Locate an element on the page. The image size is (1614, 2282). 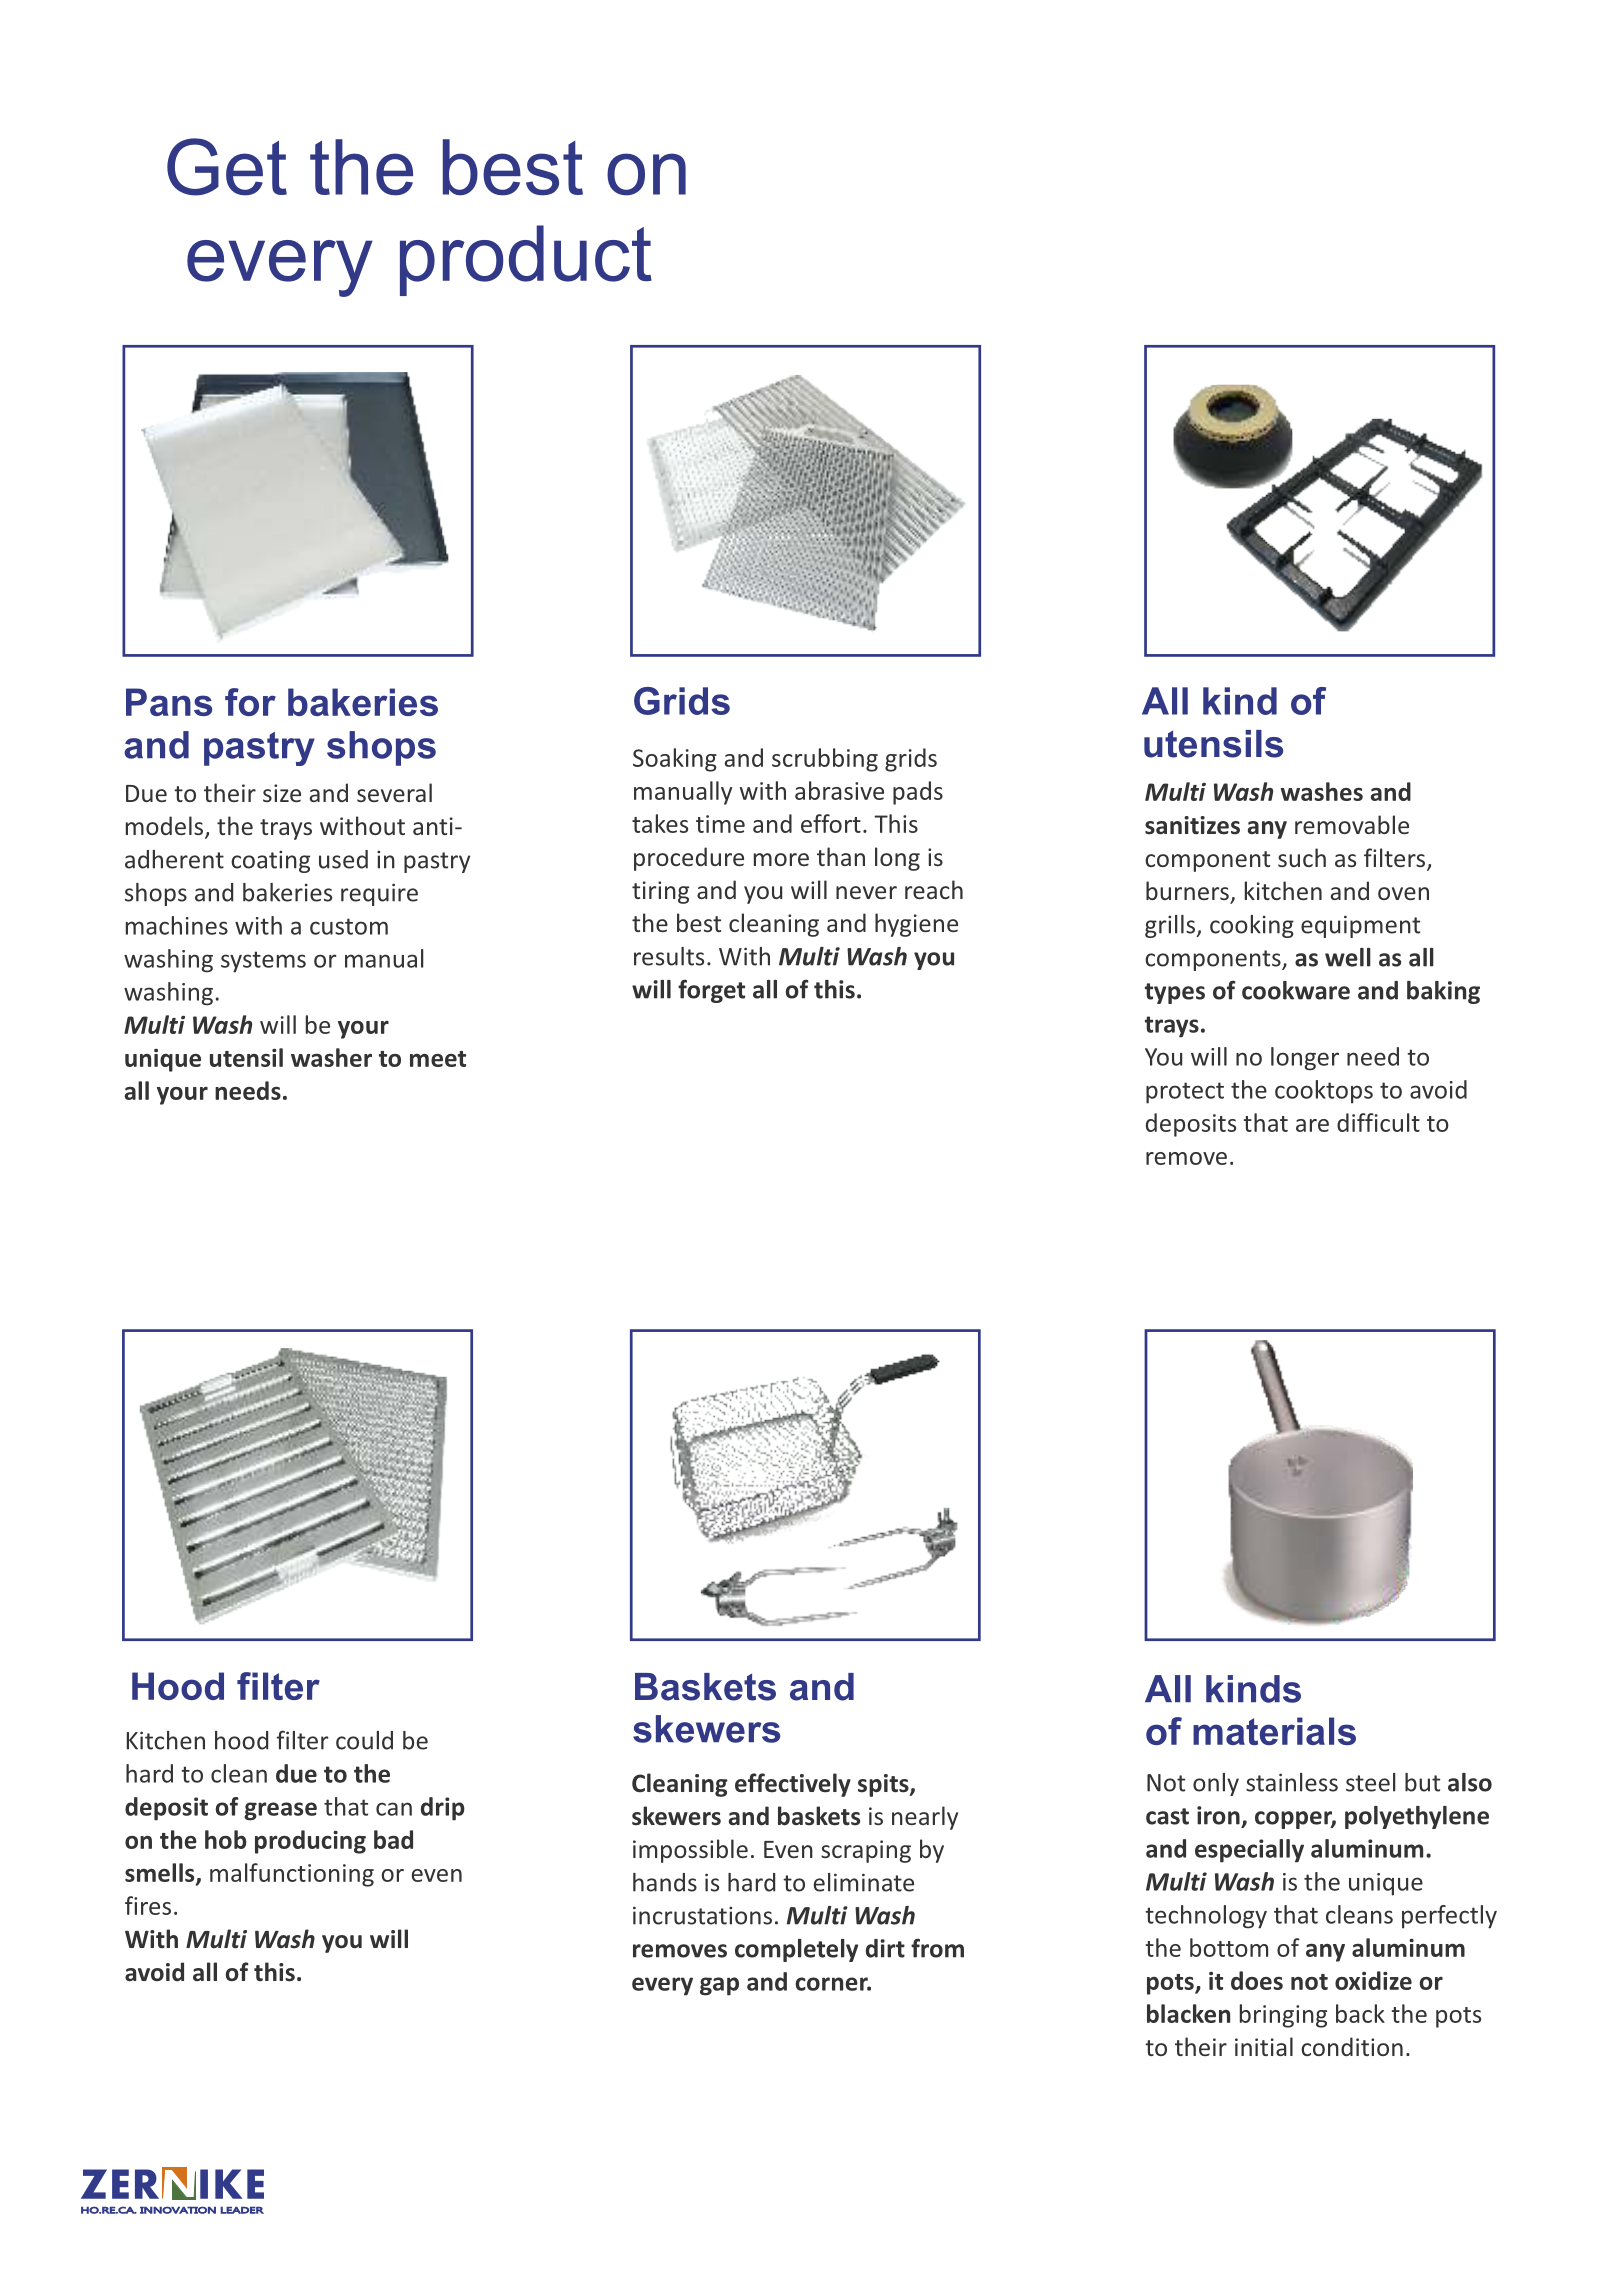
difficult is located at coordinates (1378, 1122).
